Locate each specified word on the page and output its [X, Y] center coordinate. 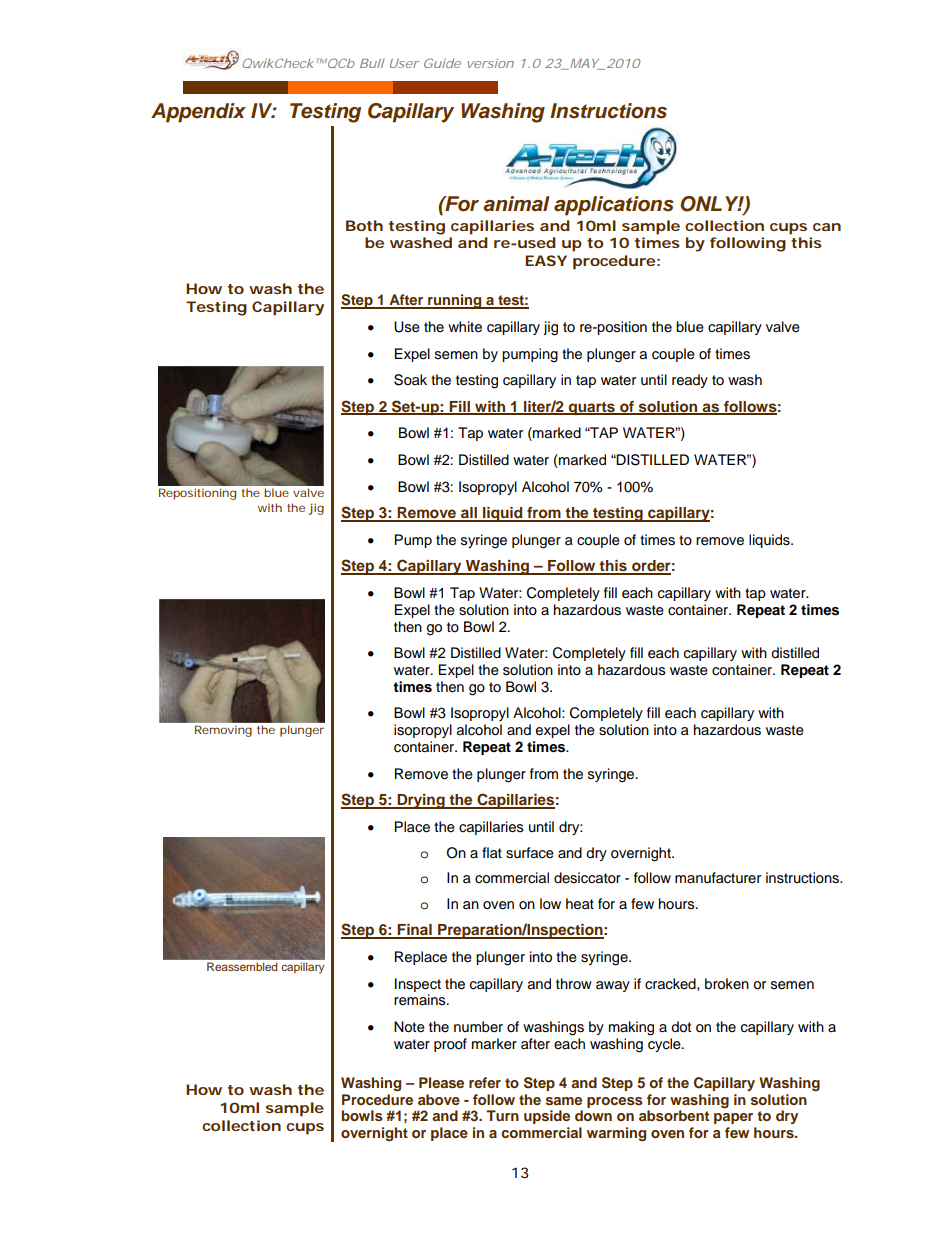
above [439, 1099]
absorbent [674, 1115]
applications [614, 206]
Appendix [198, 113]
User [404, 63]
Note [409, 1027]
